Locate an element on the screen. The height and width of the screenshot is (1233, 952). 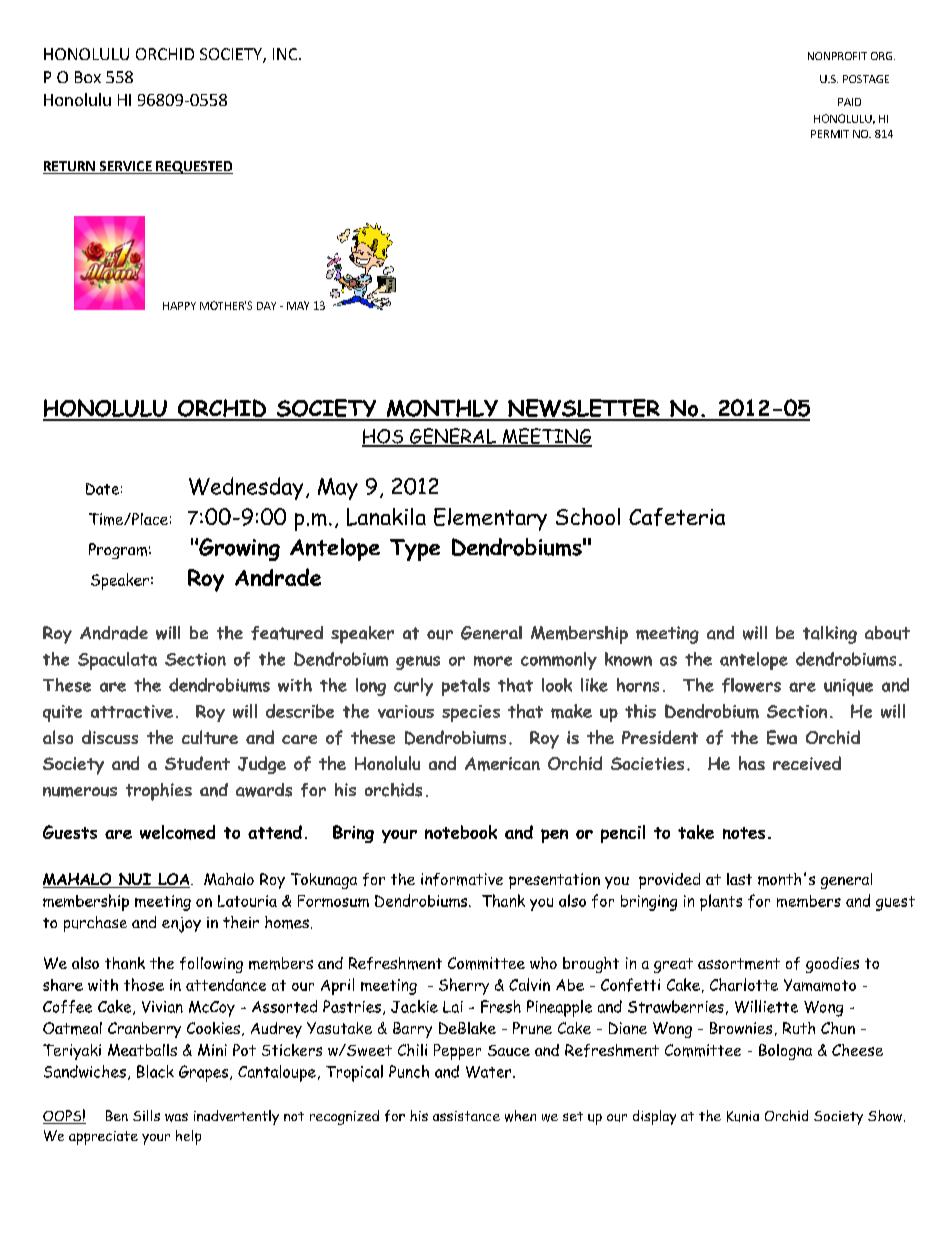
Sills is located at coordinates (146, 1115).
